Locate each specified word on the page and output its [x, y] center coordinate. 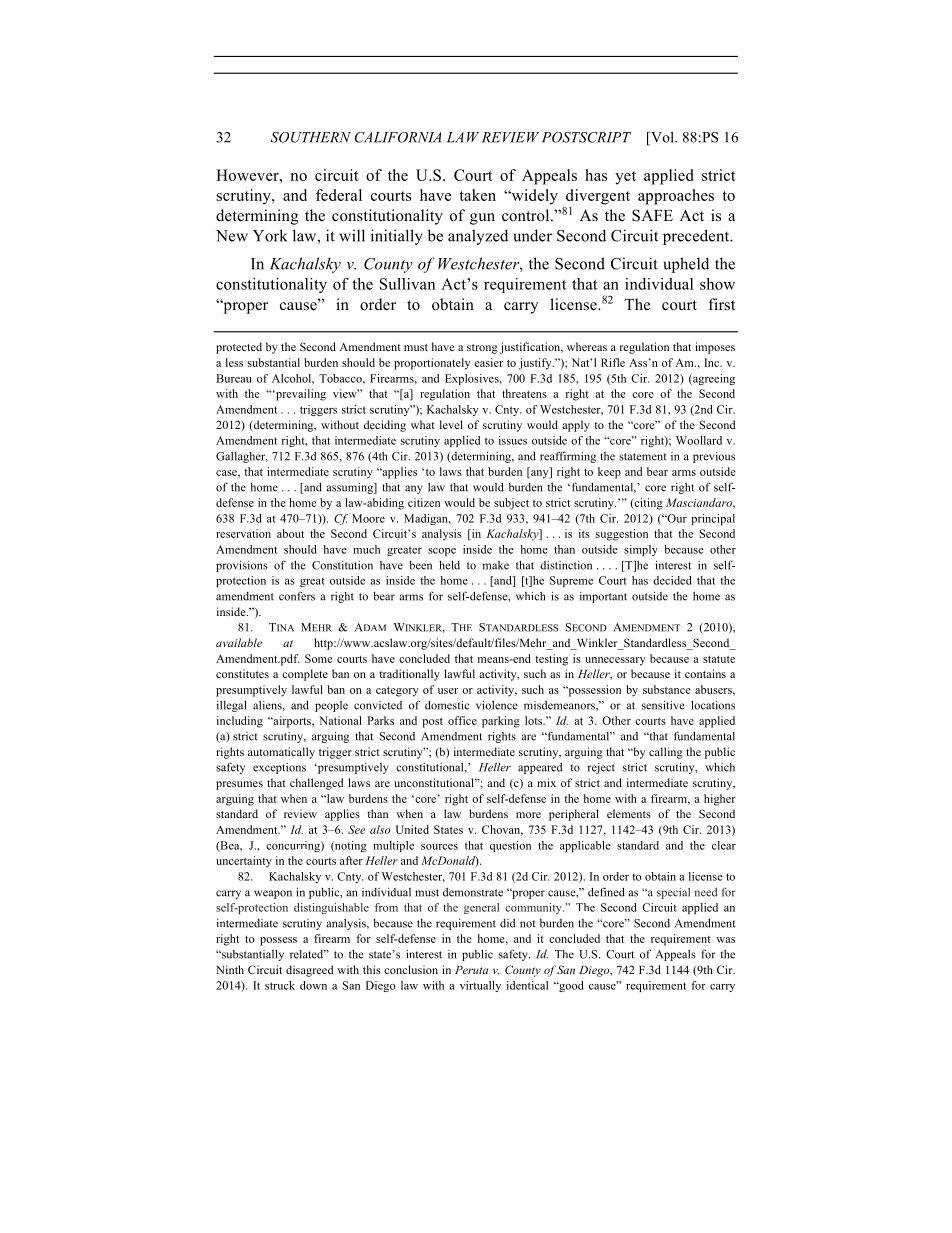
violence [497, 705]
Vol [662, 138]
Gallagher [242, 457]
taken [477, 195]
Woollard [699, 440]
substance [667, 689]
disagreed [310, 971]
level [451, 424]
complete [305, 675]
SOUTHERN [311, 137]
